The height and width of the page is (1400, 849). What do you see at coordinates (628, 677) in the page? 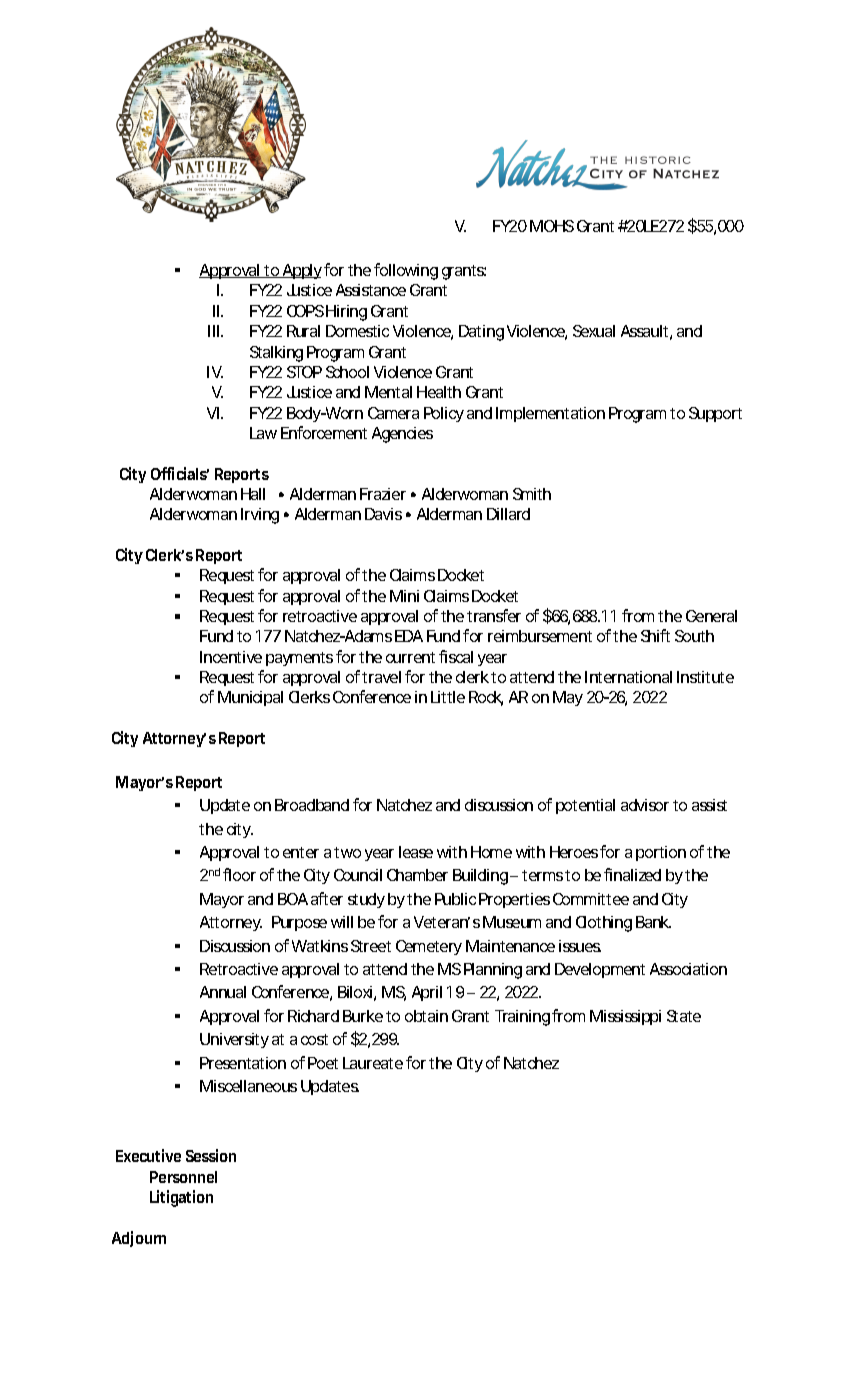
I see `International` at bounding box center [628, 677].
